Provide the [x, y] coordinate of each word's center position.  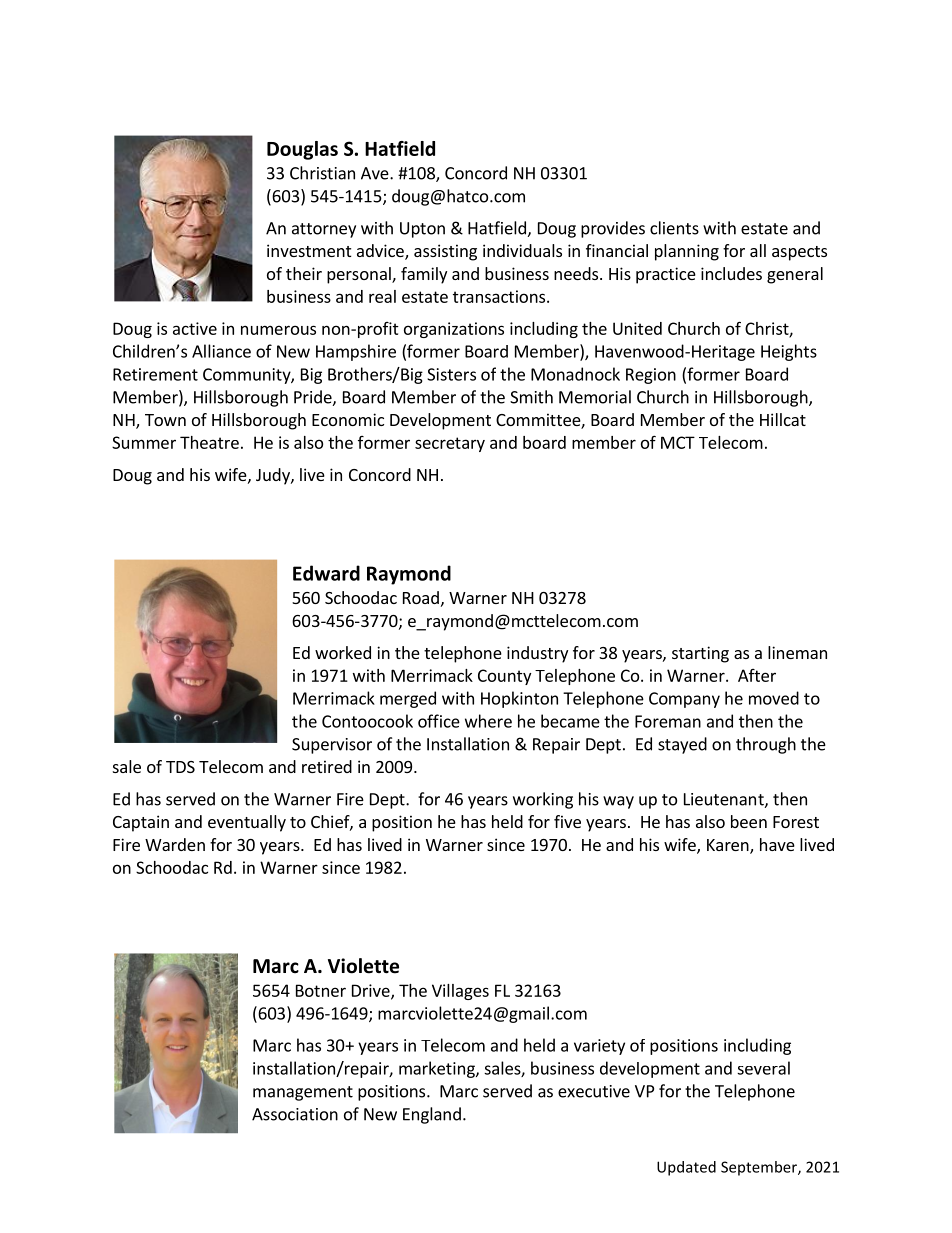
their [304, 273]
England [432, 1115]
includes [731, 273]
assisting [445, 252]
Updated [686, 1168]
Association [295, 1114]
